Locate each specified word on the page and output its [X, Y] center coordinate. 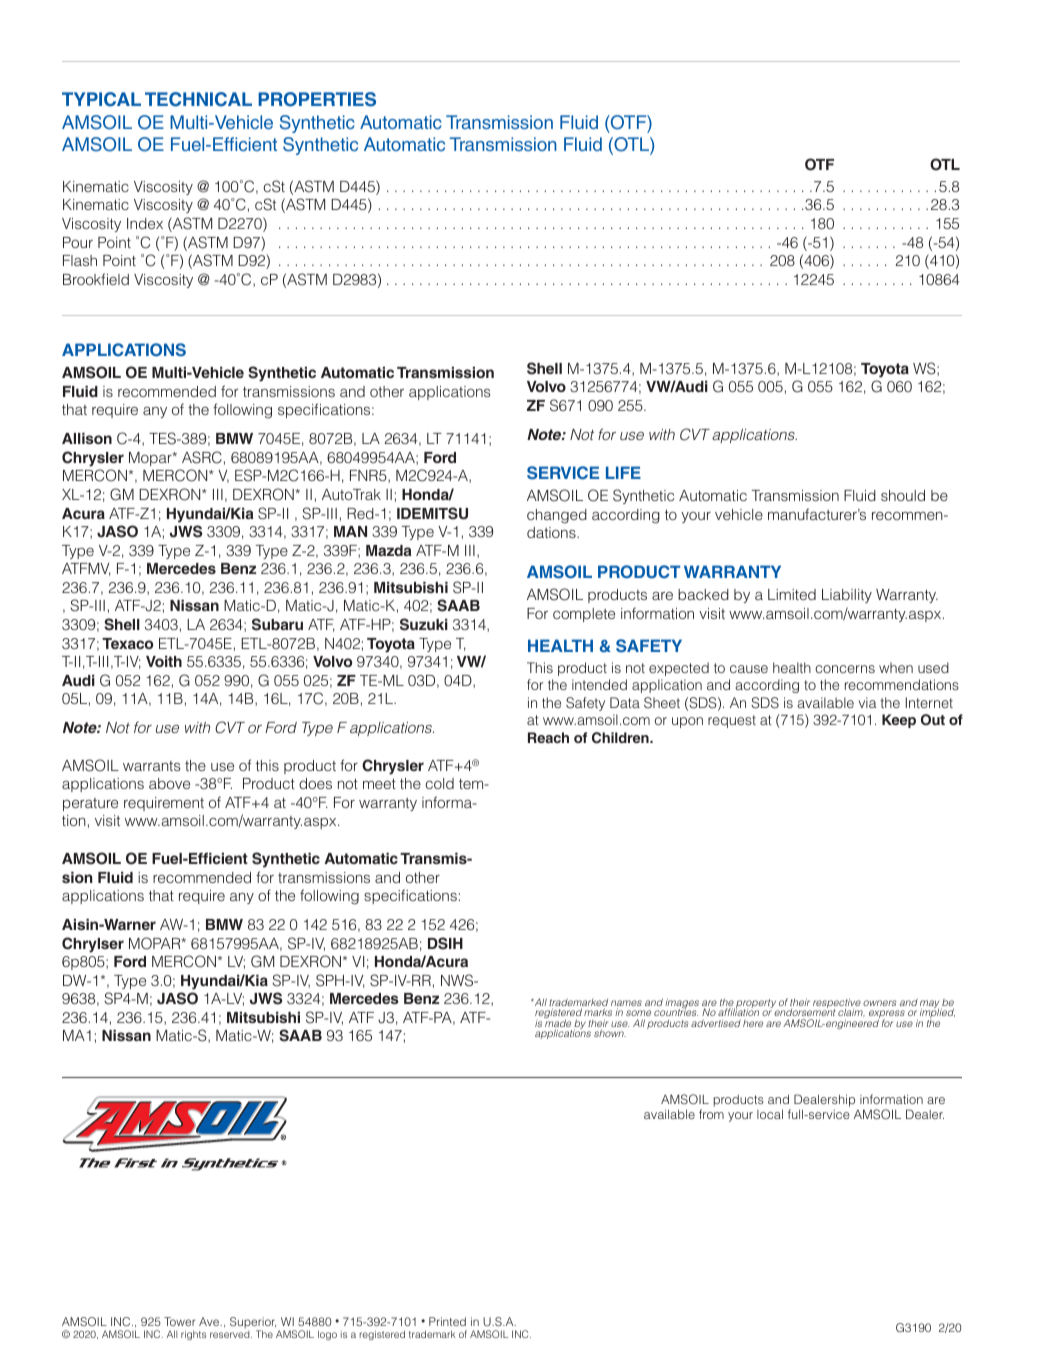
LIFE [623, 472]
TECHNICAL [198, 99]
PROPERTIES [317, 99]
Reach [548, 737]
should [903, 495]
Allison [87, 438]
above [169, 783]
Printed [447, 1321]
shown [610, 1033]
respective [837, 1004]
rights [193, 1335]
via [867, 702]
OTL [945, 164]
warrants [152, 766]
